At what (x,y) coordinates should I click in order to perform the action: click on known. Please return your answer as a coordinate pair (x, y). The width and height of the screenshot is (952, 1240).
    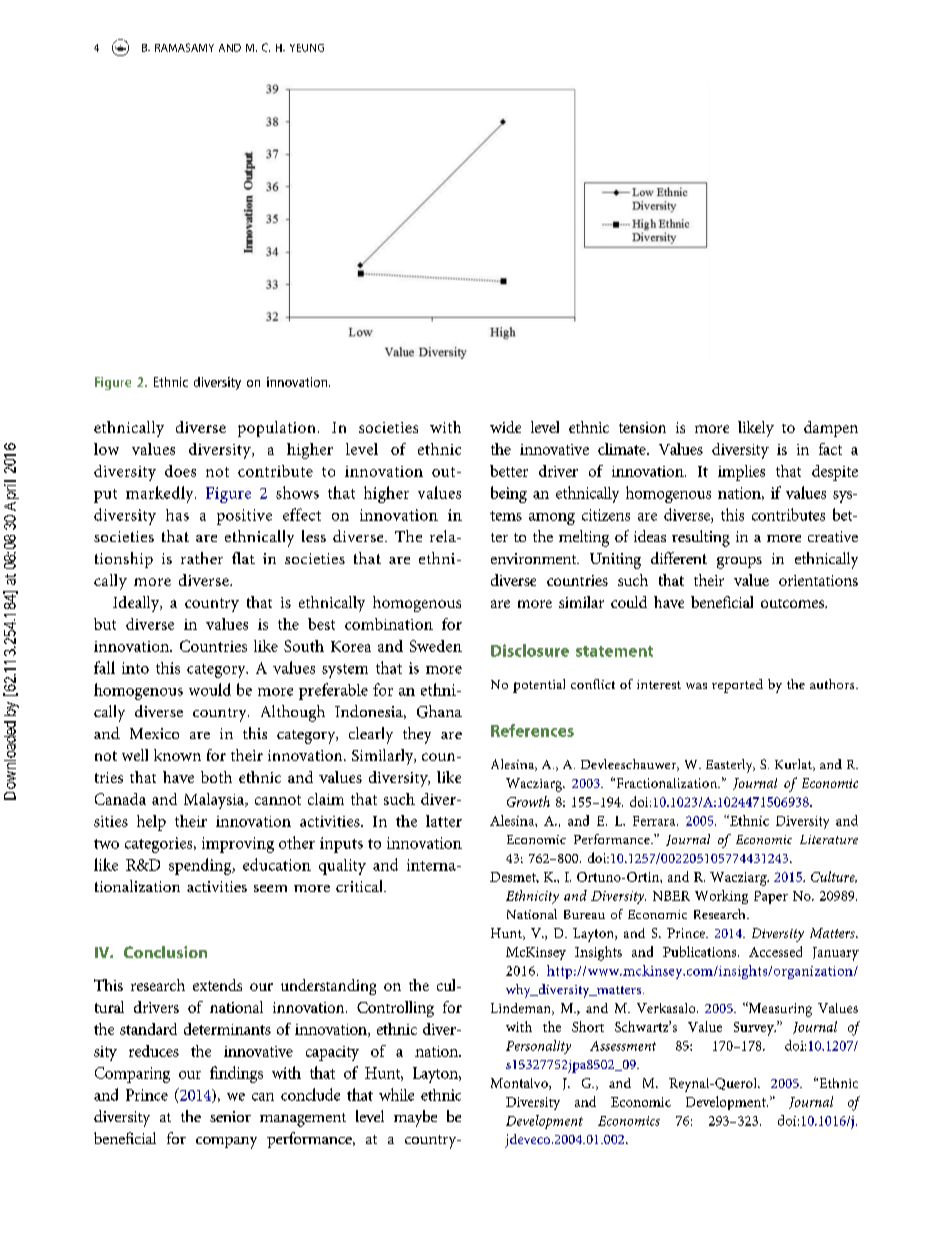
    Looking at the image, I should click on (177, 755).
